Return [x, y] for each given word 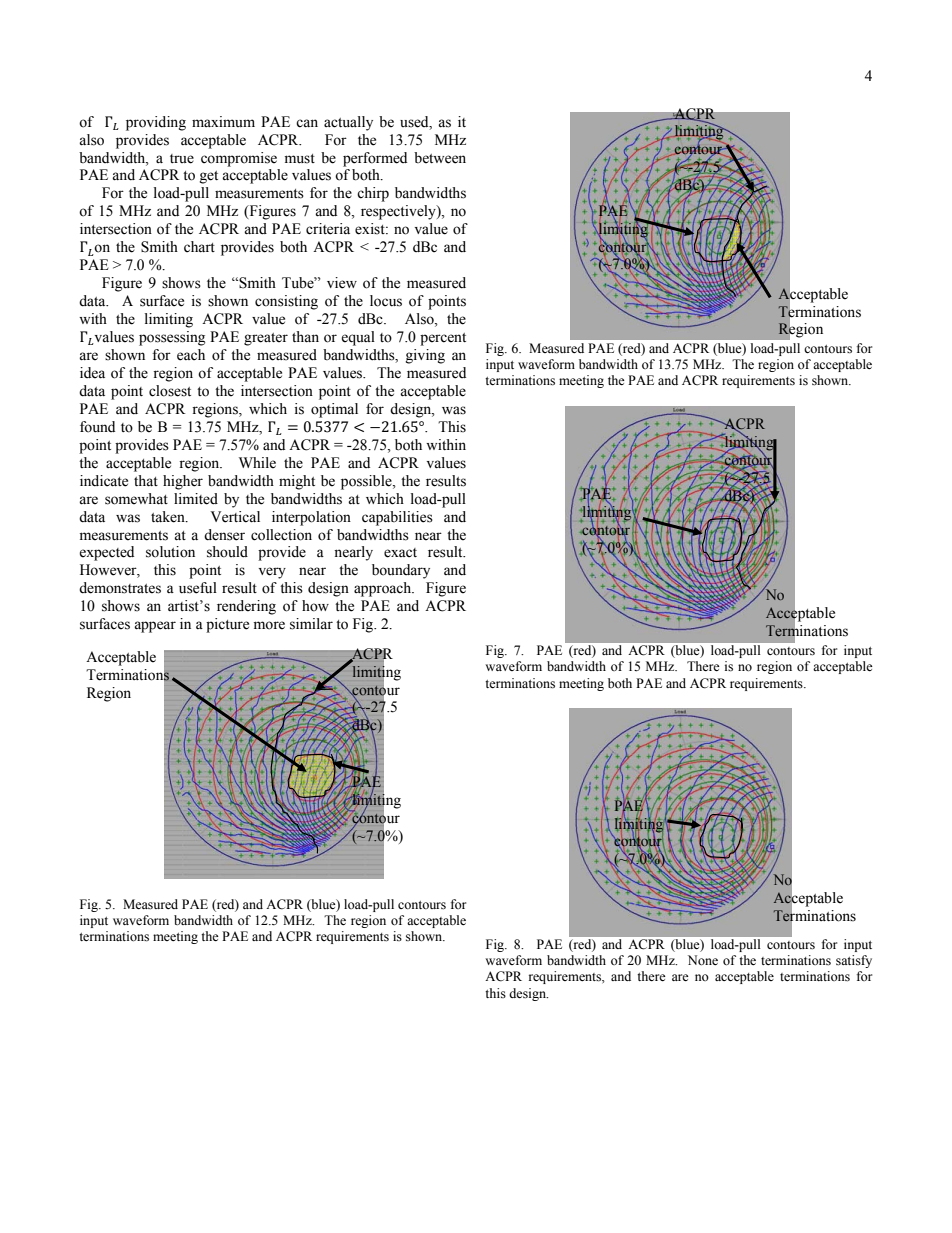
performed [375, 159]
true [182, 159]
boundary [401, 571]
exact [400, 553]
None [703, 960]
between [440, 158]
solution [170, 552]
